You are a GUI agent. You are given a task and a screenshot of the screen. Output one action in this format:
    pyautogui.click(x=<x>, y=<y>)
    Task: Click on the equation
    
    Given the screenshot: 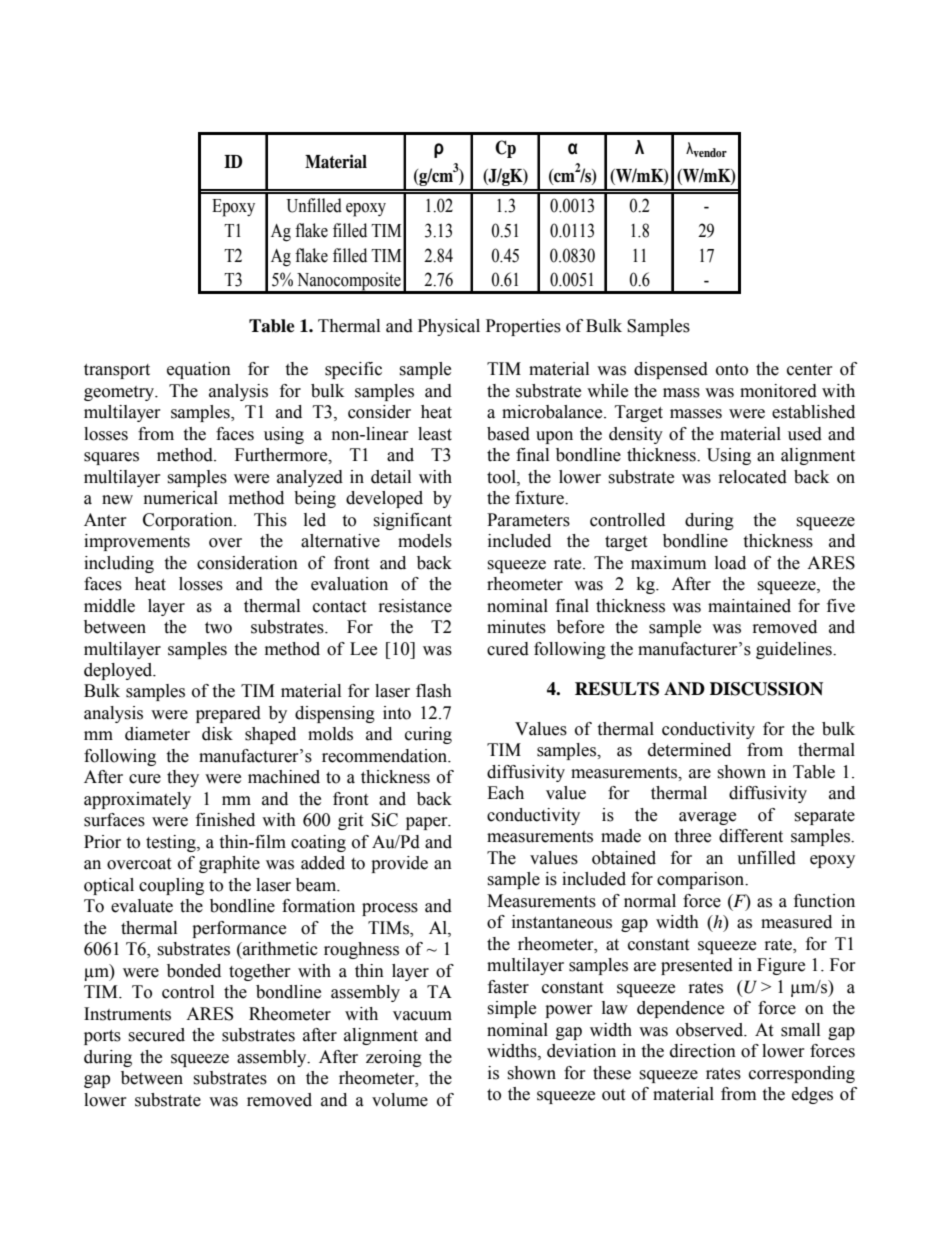 What is the action you would take?
    pyautogui.click(x=199, y=370)
